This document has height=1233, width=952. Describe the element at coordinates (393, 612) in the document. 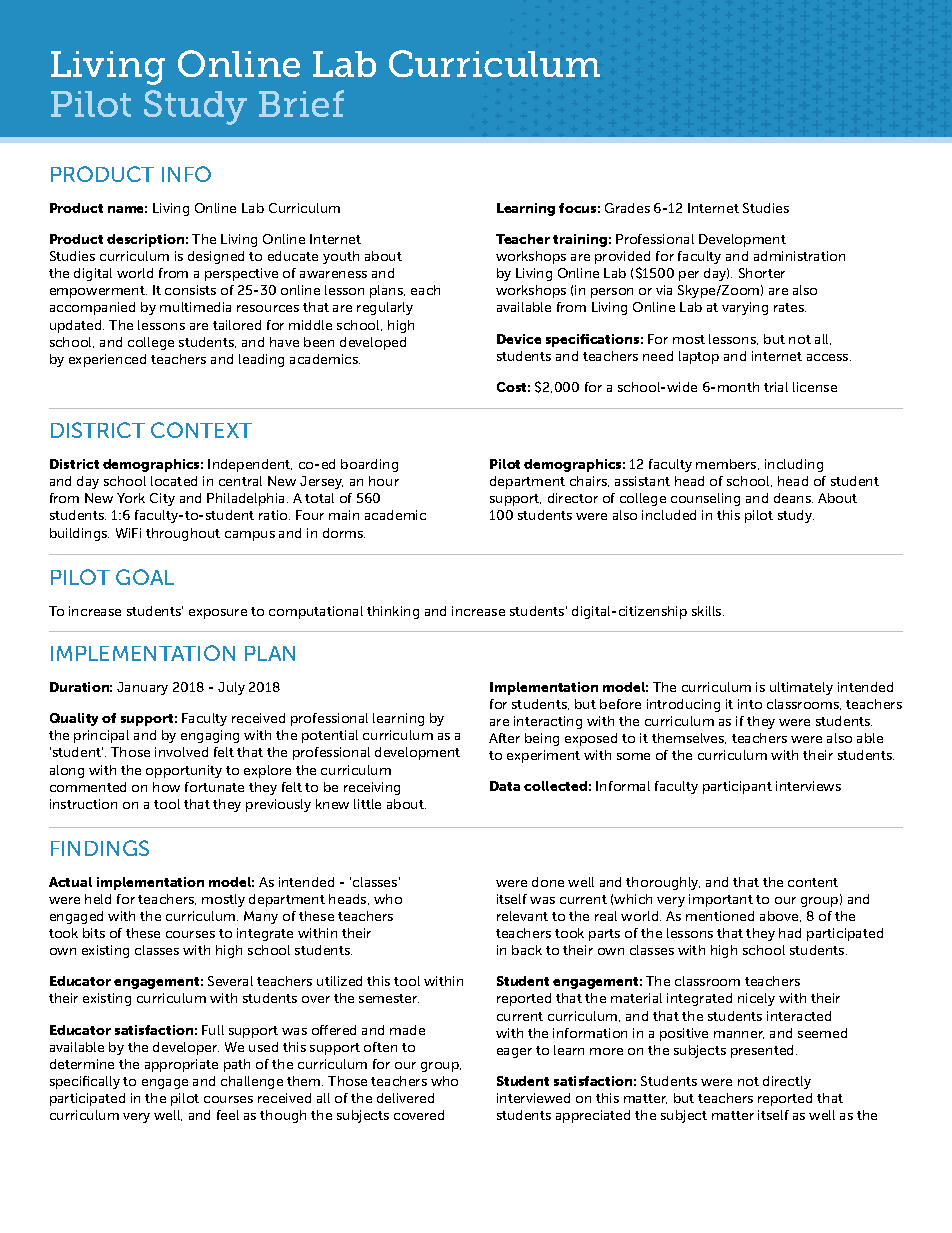

I see `thinking` at that location.
